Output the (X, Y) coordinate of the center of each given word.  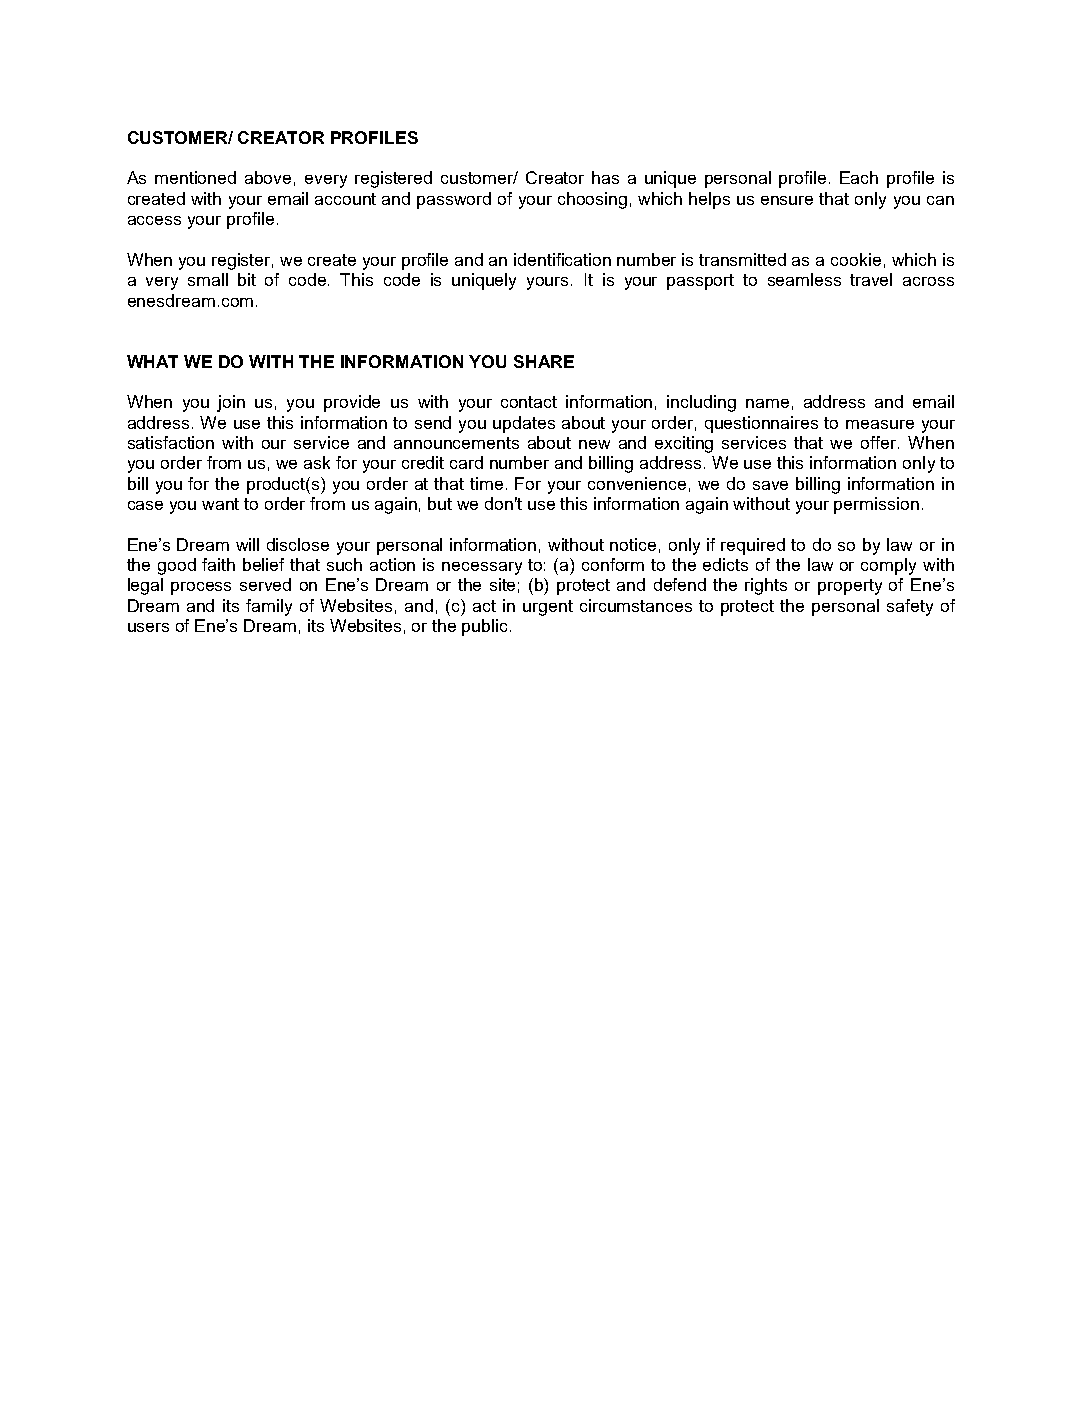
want (220, 504)
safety (910, 607)
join (231, 403)
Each (859, 177)
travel (871, 279)
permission (876, 505)
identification (562, 259)
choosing (592, 200)
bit (247, 279)
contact (529, 402)
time (486, 483)
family (269, 607)
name (767, 403)
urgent (548, 608)
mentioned (195, 177)
